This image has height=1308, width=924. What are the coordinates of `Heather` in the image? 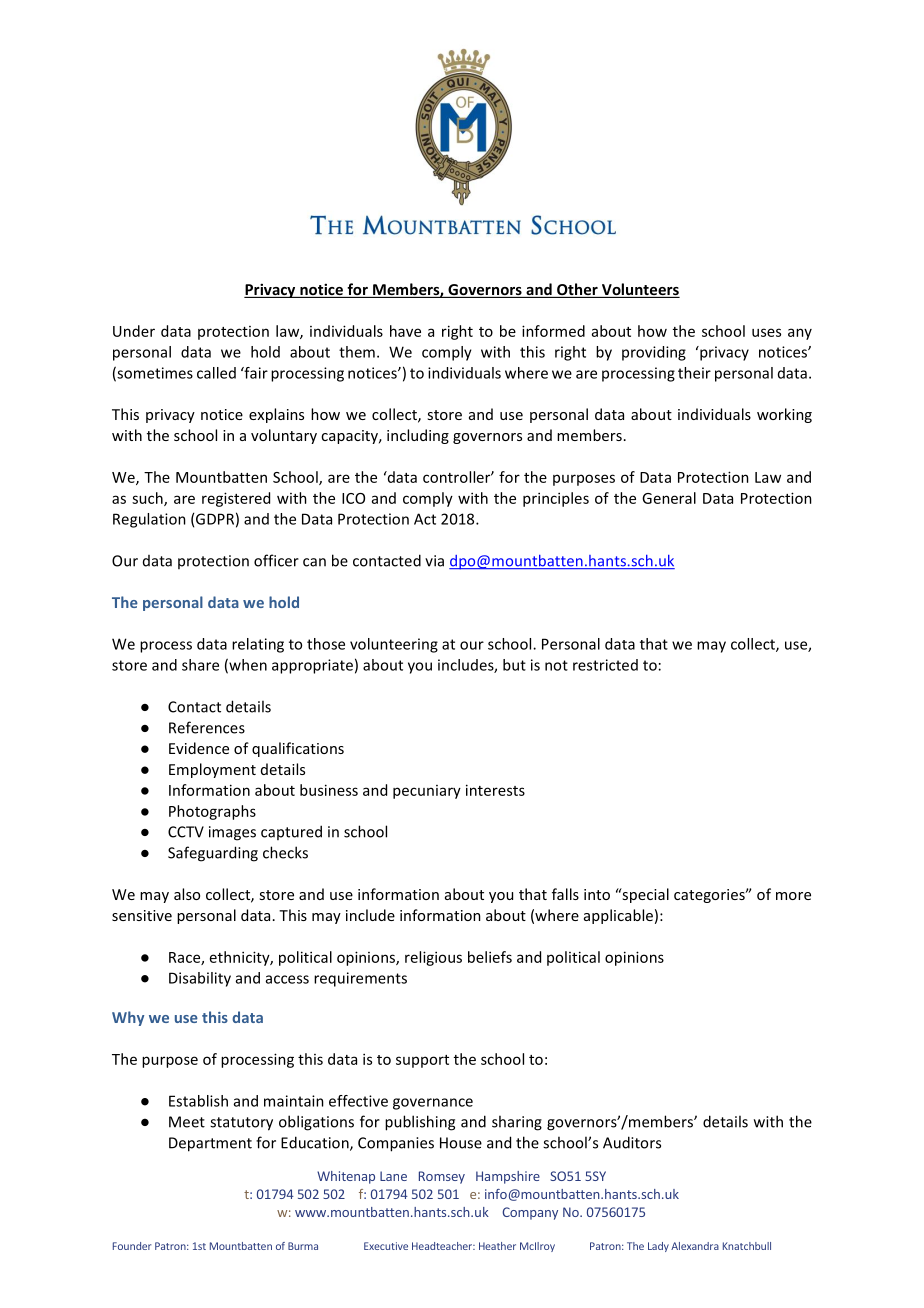 It's located at (497, 1246).
